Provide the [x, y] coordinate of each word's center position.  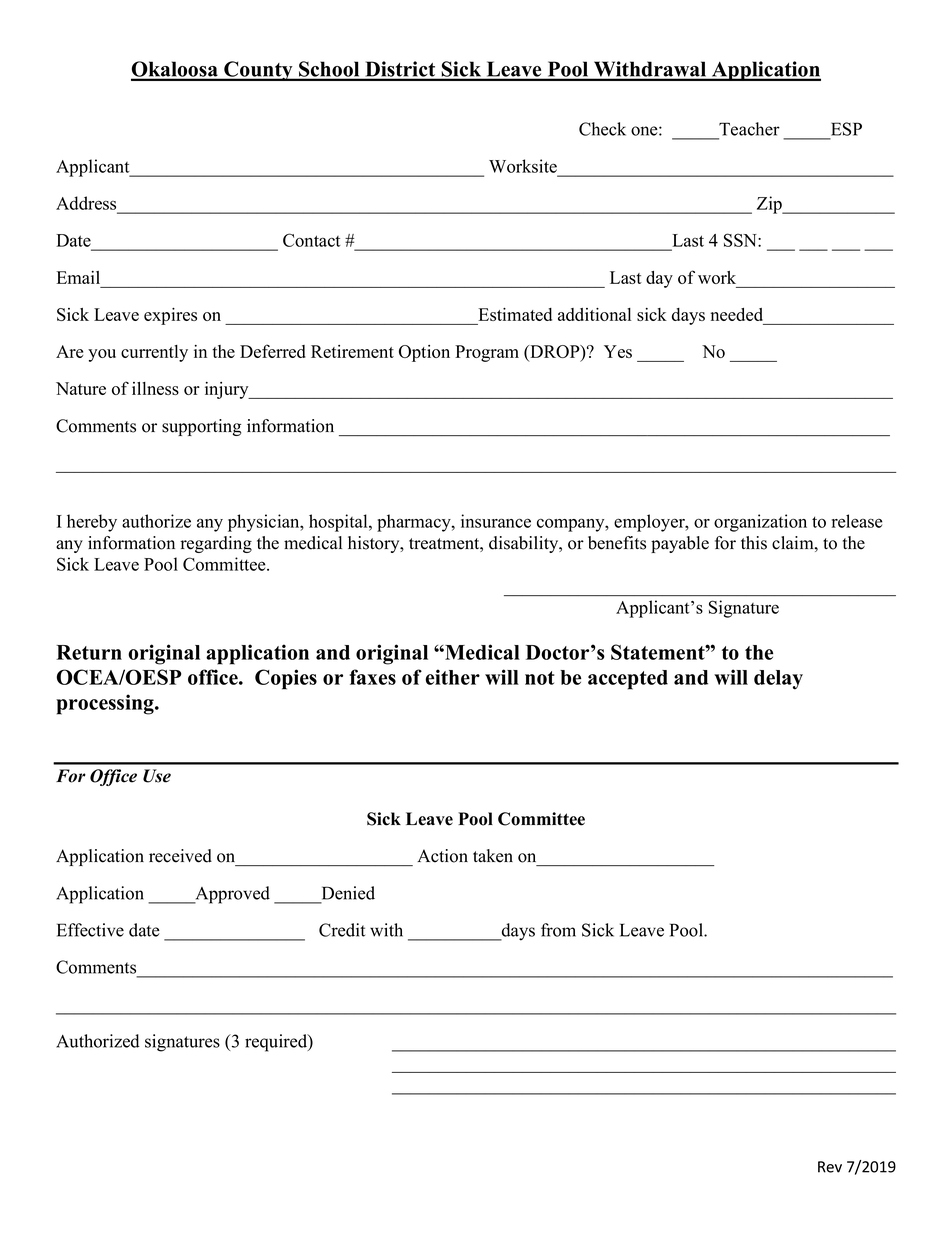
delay [778, 680]
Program [487, 353]
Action [442, 856]
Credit [342, 930]
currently [154, 353]
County [258, 71]
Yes [618, 351]
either [453, 677]
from [558, 930]
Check [602, 129]
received [180, 856]
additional [594, 314]
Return [89, 652]
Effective [90, 930]
